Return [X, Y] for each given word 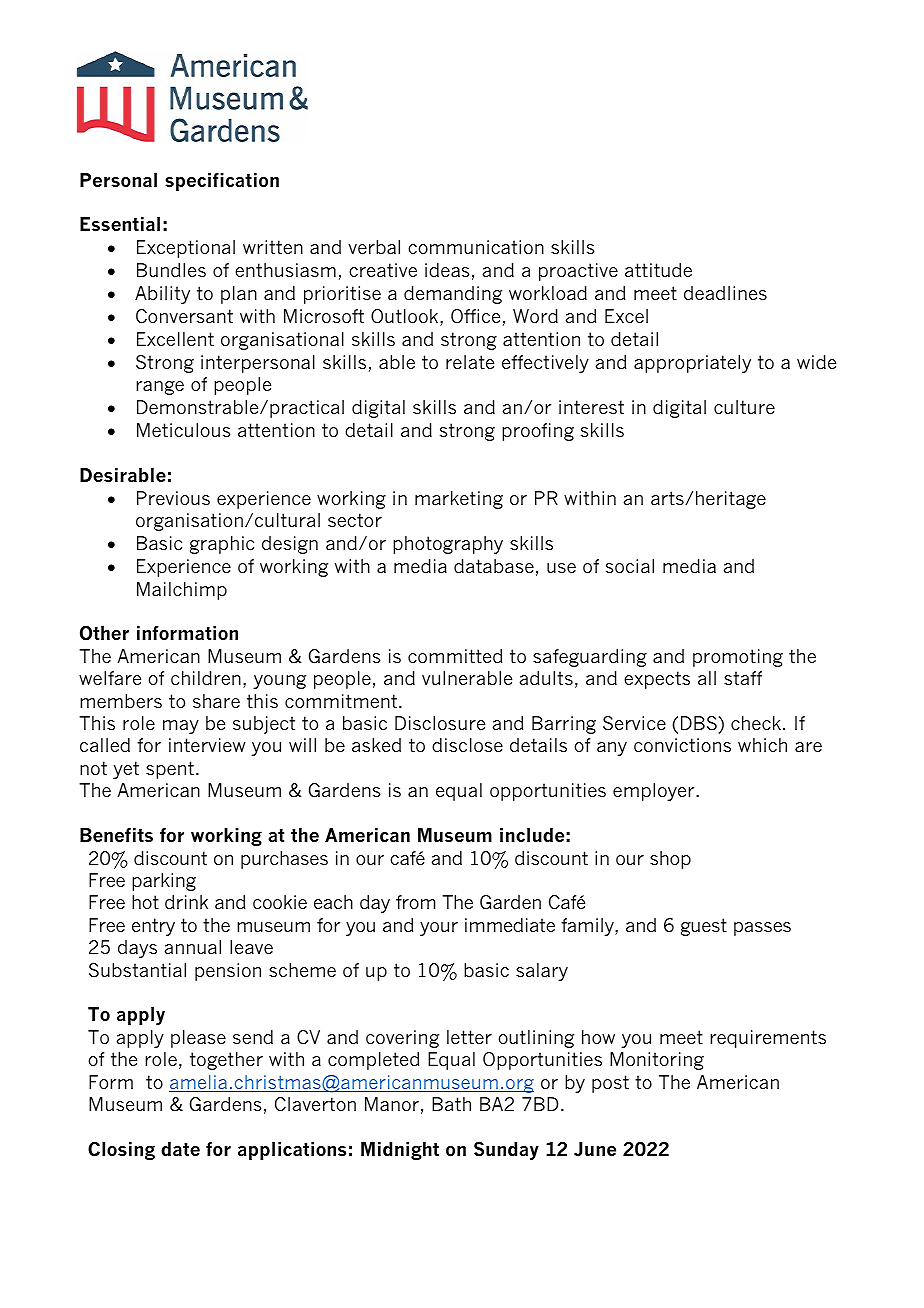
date [180, 1149]
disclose [467, 745]
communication [476, 247]
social [630, 566]
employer [655, 792]
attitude [658, 270]
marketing [459, 500]
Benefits [116, 835]
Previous [173, 498]
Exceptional [186, 249]
